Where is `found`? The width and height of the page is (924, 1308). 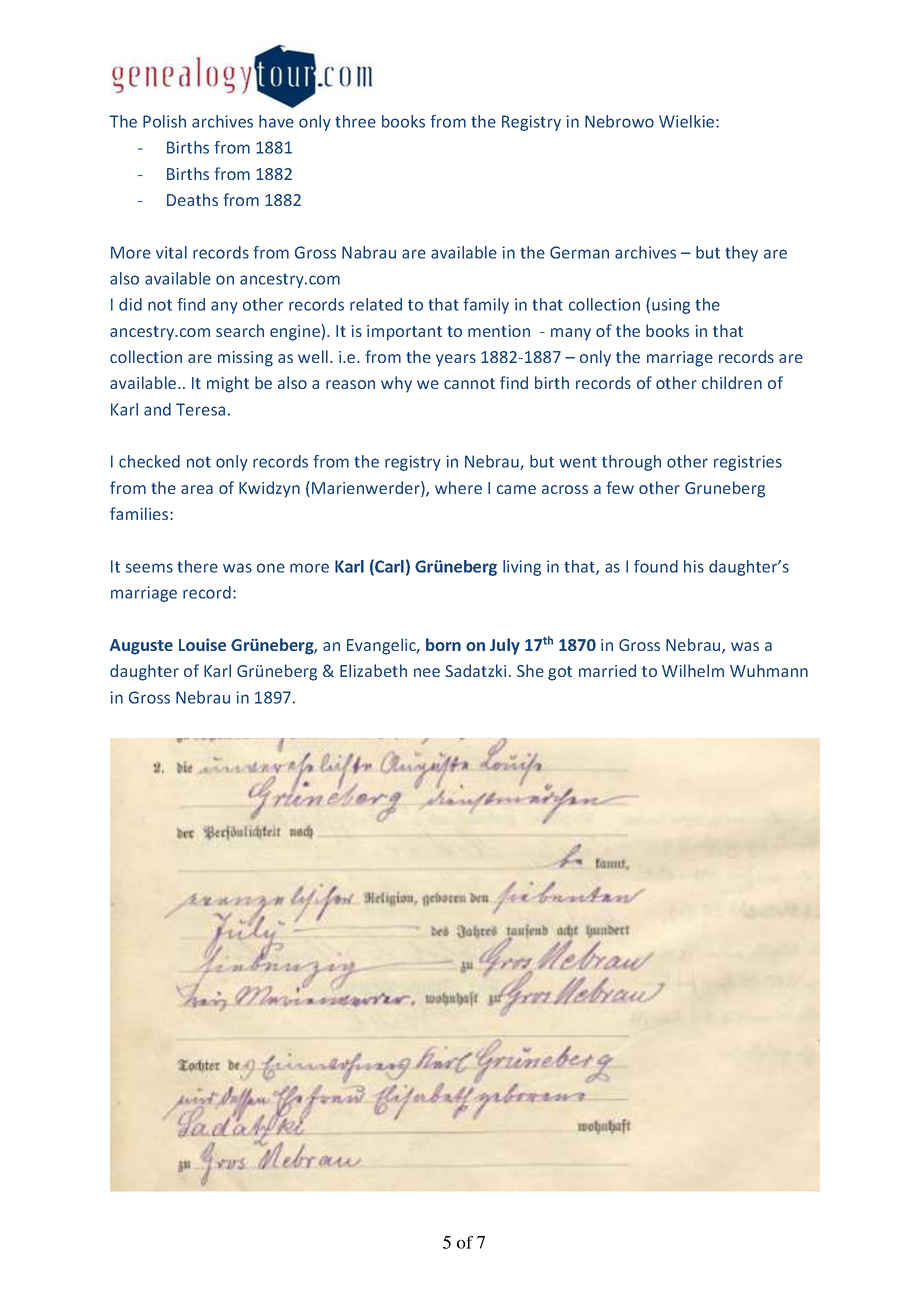 found is located at coordinates (656, 566).
